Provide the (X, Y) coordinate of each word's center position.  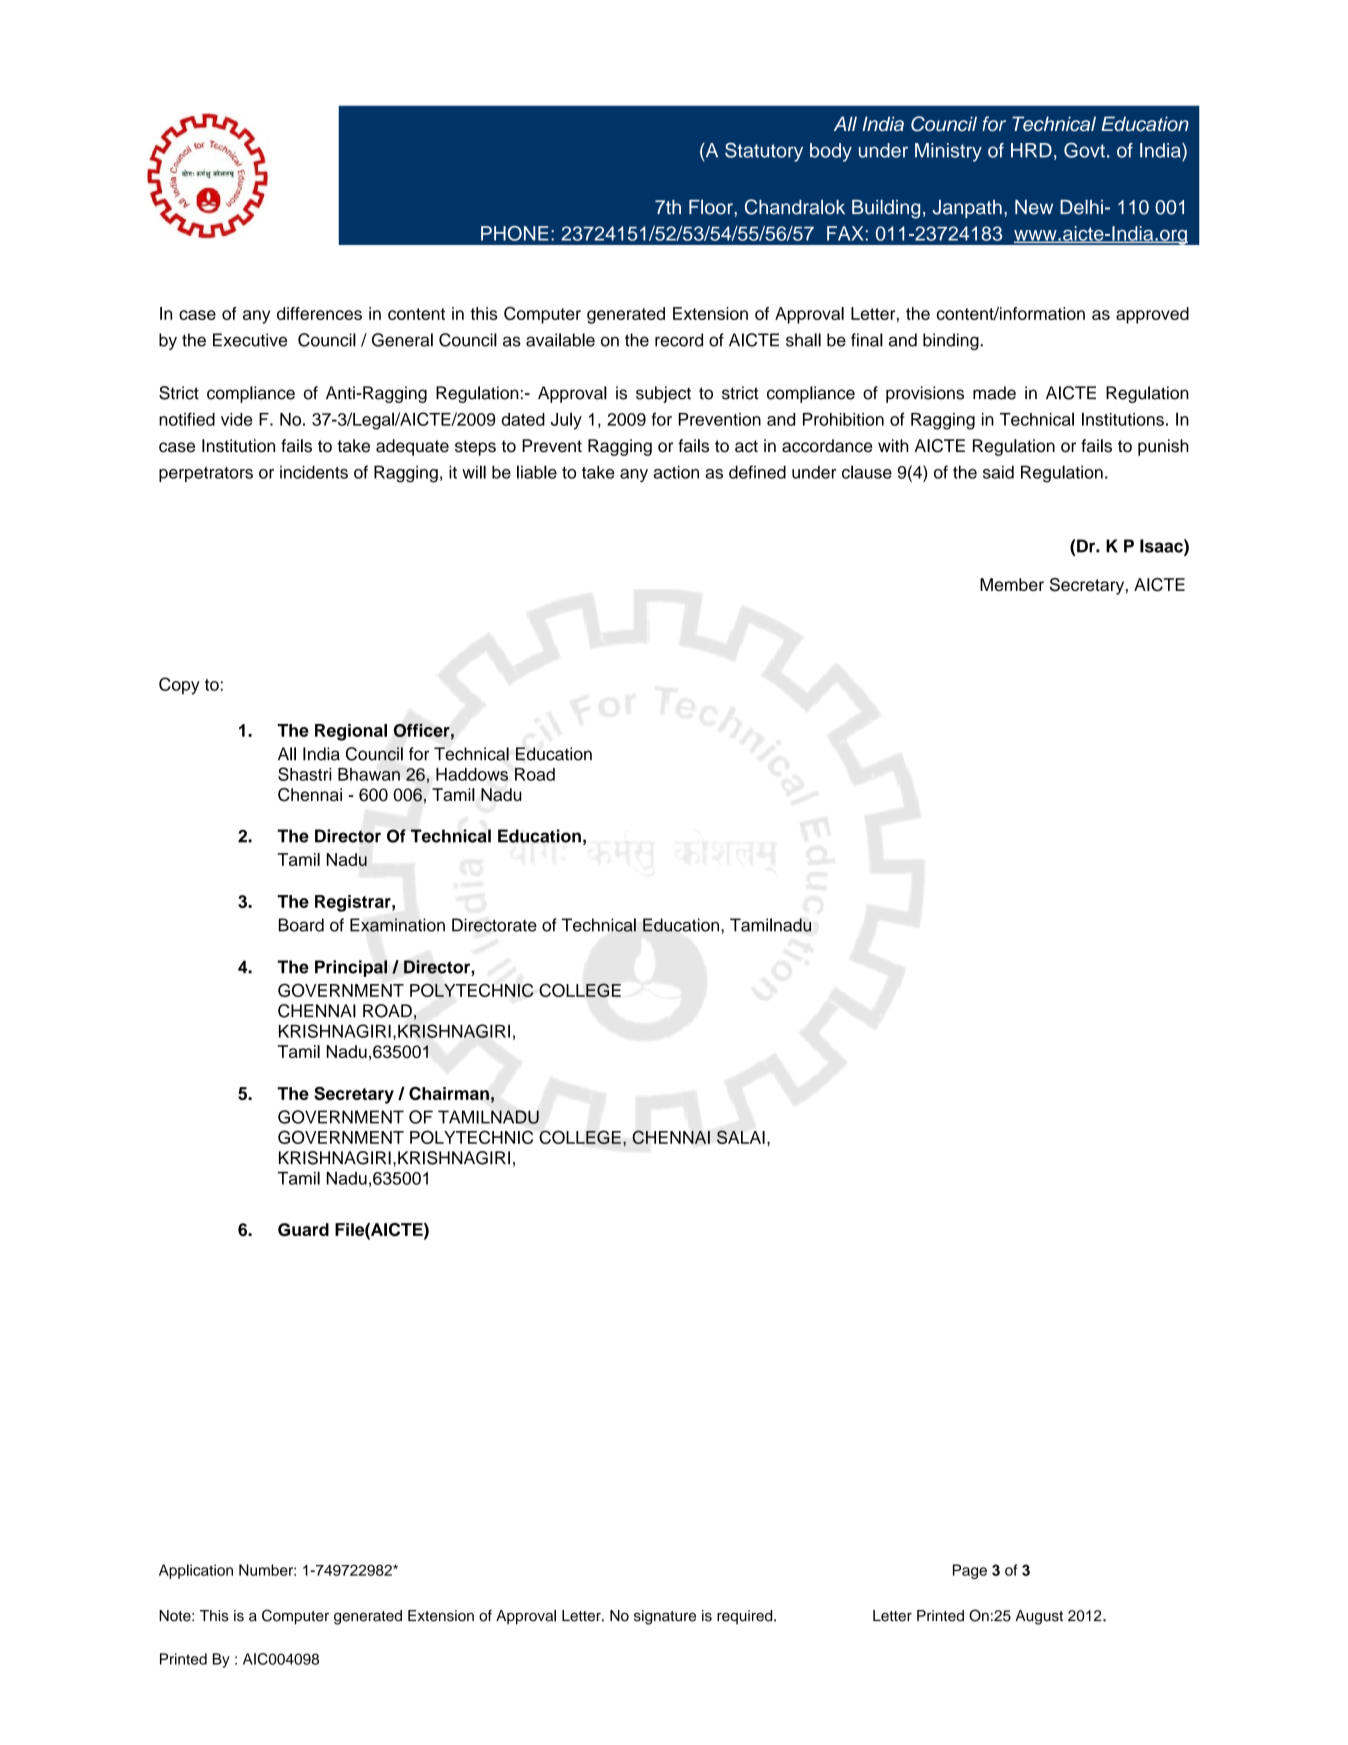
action (676, 472)
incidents (314, 472)
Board (301, 925)
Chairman (449, 1093)
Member (1012, 584)
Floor (712, 207)
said (998, 472)
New (1034, 207)
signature (665, 1617)
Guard (303, 1229)
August (1039, 1617)
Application (196, 1571)
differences (319, 313)
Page (970, 1571)
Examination (397, 925)
